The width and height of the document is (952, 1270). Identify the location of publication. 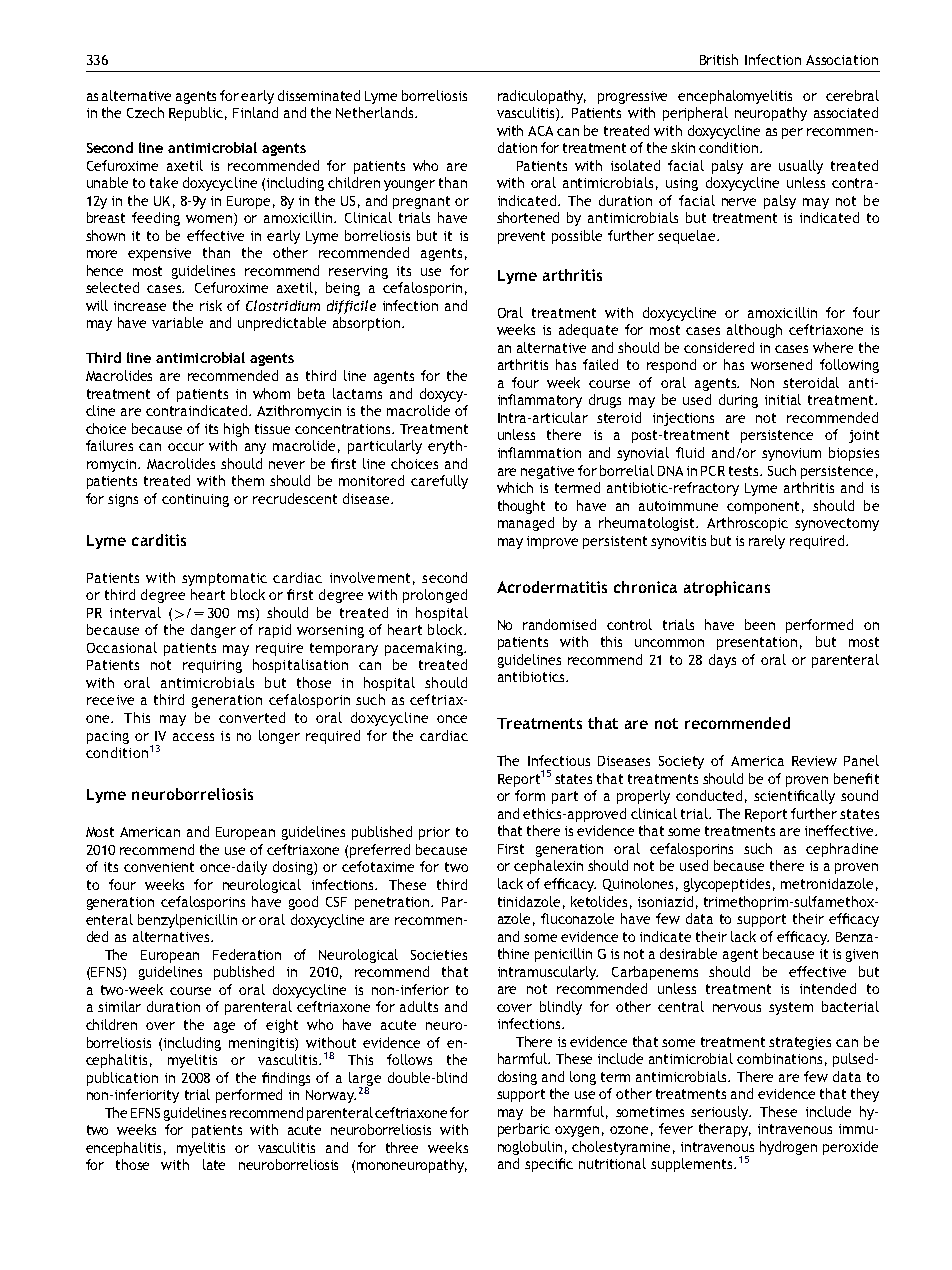
(122, 1079).
